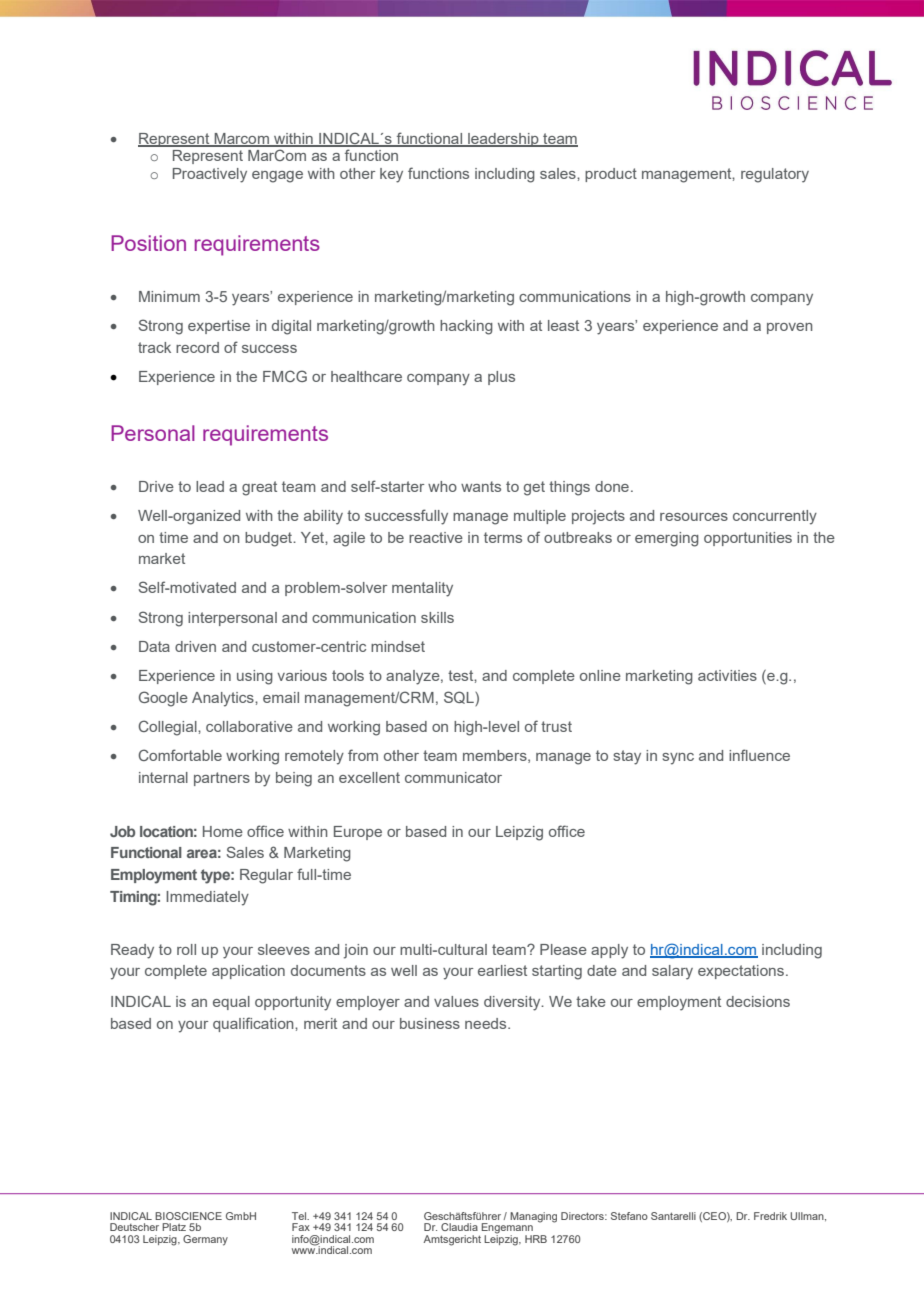 This screenshot has width=924, height=1308. What do you see at coordinates (502, 970) in the screenshot?
I see `earliest` at bounding box center [502, 970].
